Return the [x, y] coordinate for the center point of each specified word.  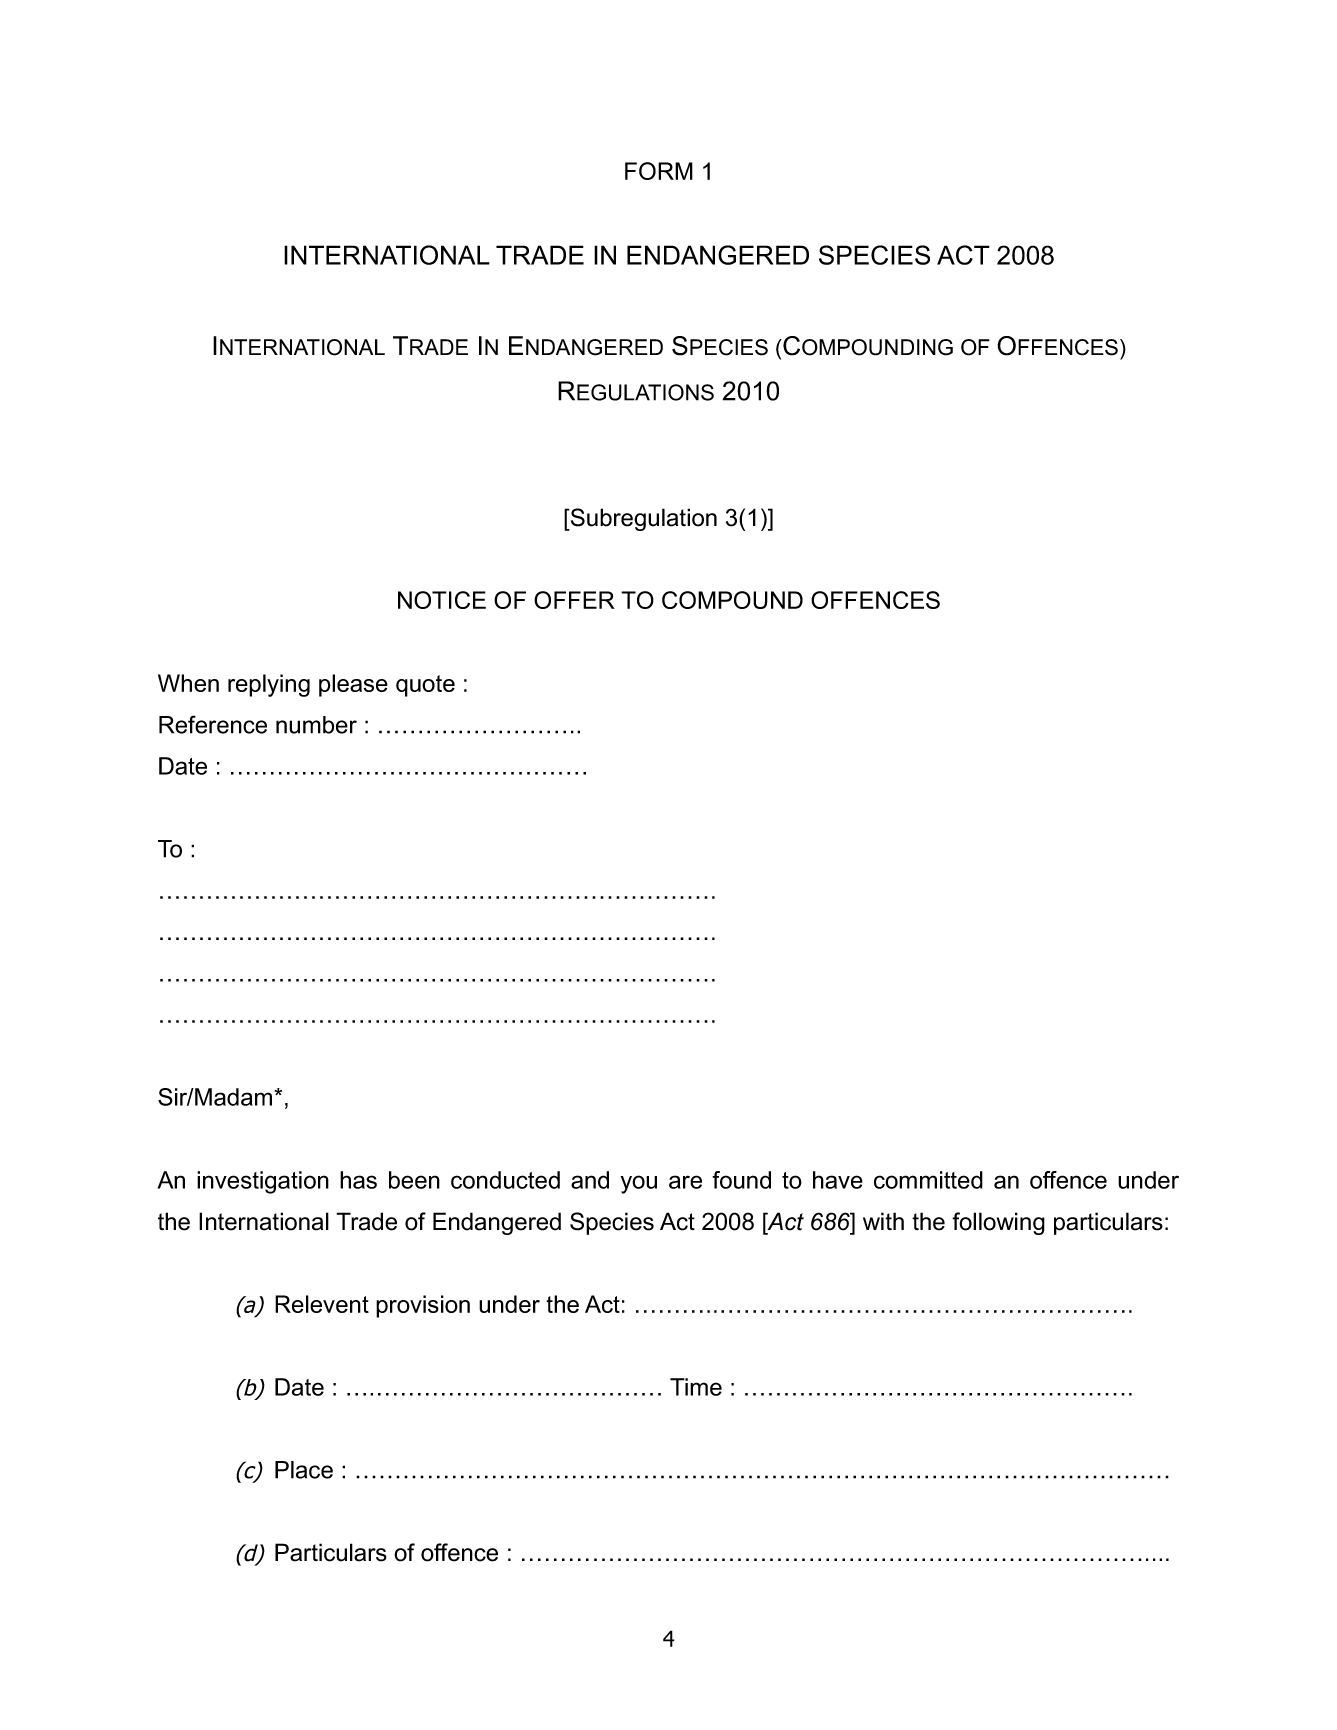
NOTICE [442, 600]
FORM [659, 171]
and [590, 1180]
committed [928, 1180]
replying [269, 685]
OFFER [574, 600]
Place [304, 1470]
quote [425, 686]
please [353, 685]
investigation [263, 1182]
